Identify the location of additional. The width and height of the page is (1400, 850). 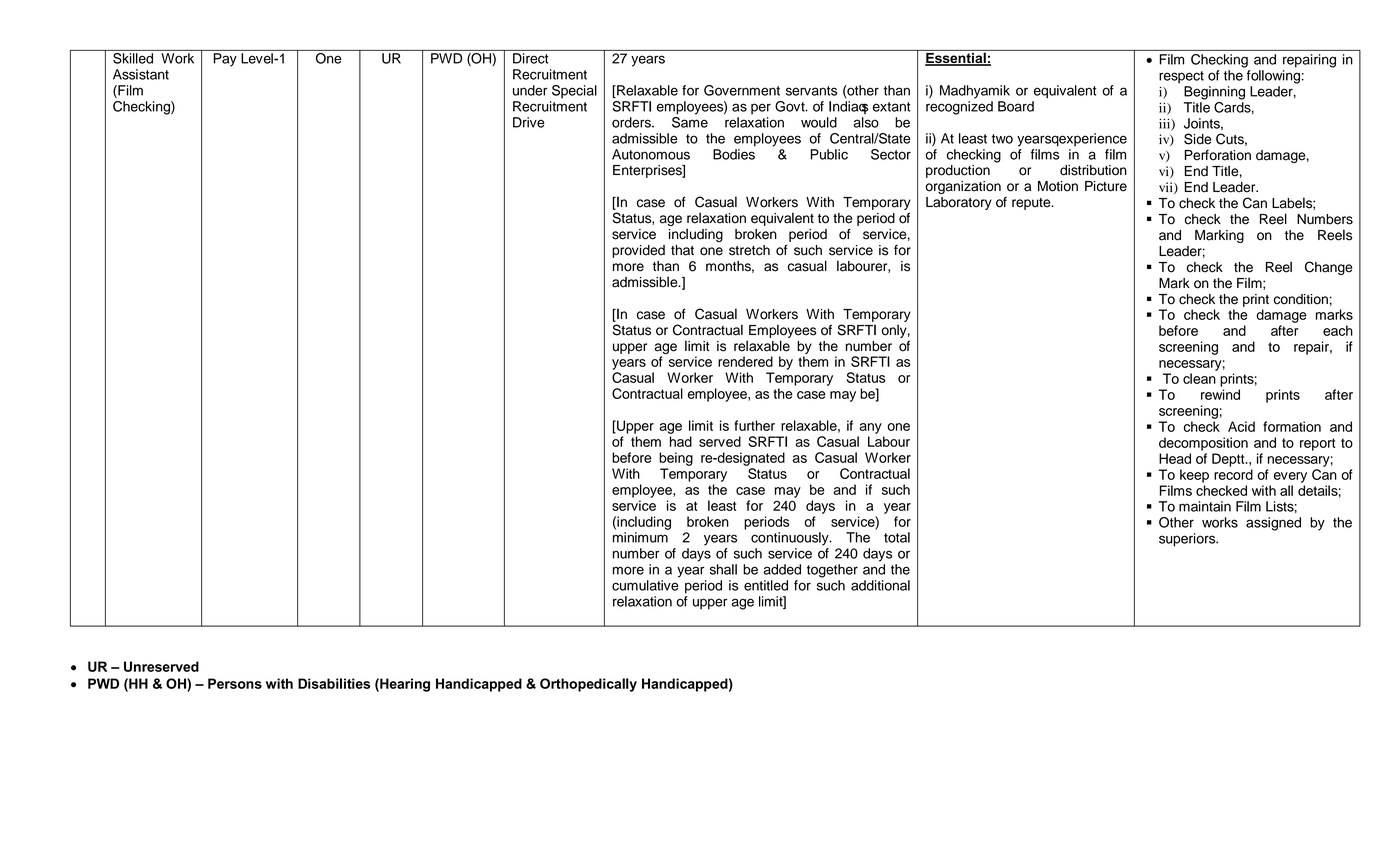
(880, 585).
